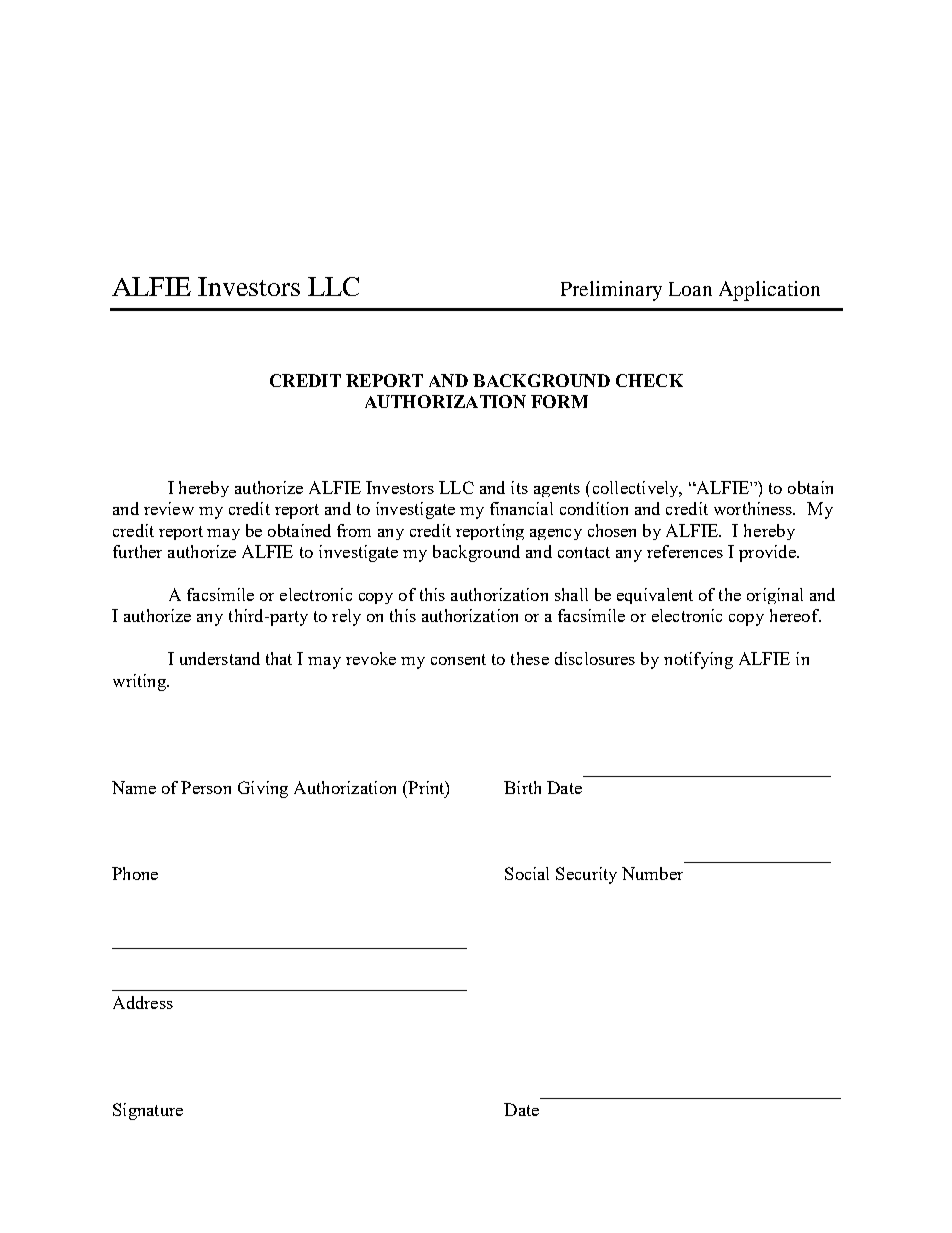 This screenshot has height=1233, width=952. I want to click on understand, so click(220, 658).
